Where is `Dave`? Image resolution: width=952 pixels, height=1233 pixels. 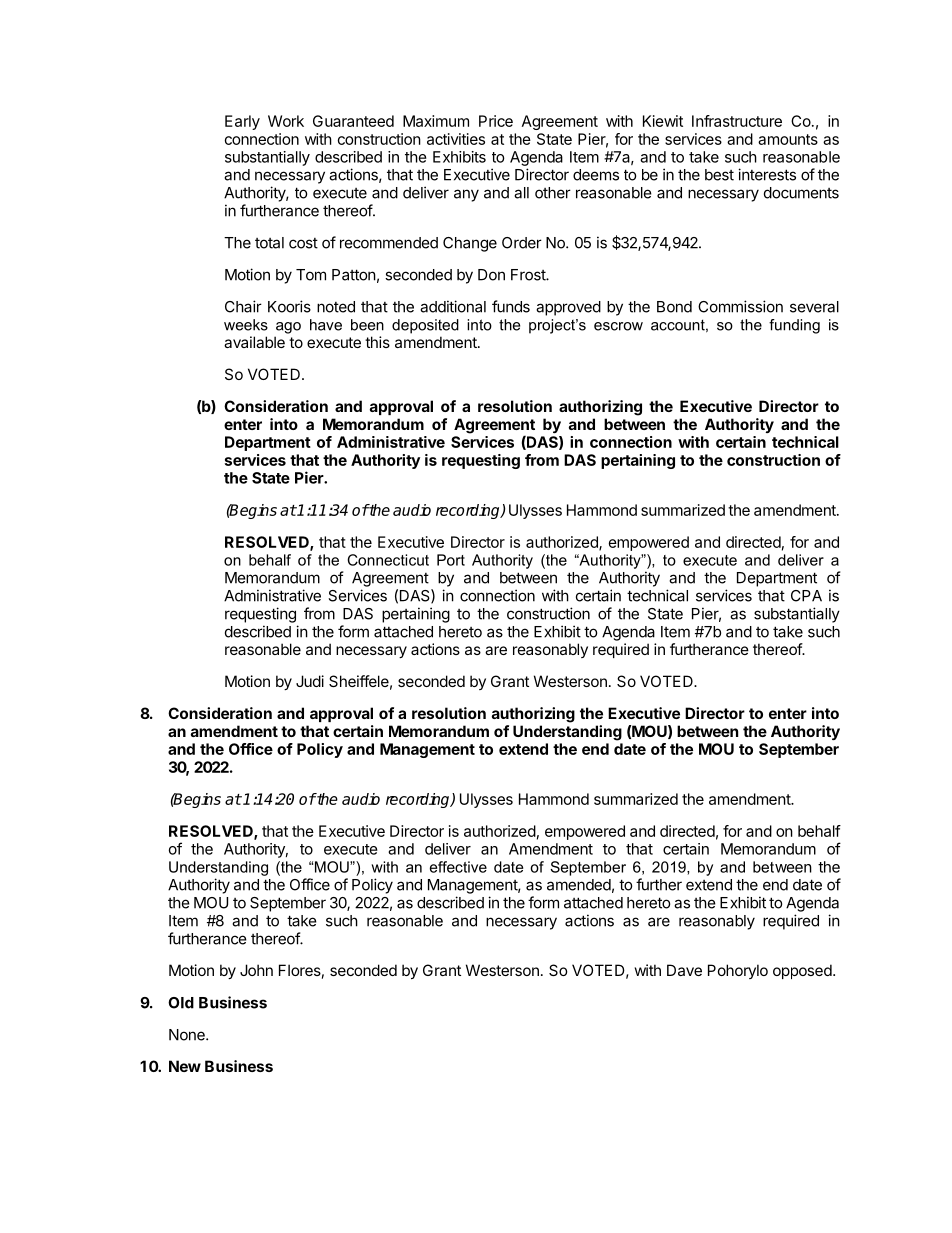
Dave is located at coordinates (684, 970).
